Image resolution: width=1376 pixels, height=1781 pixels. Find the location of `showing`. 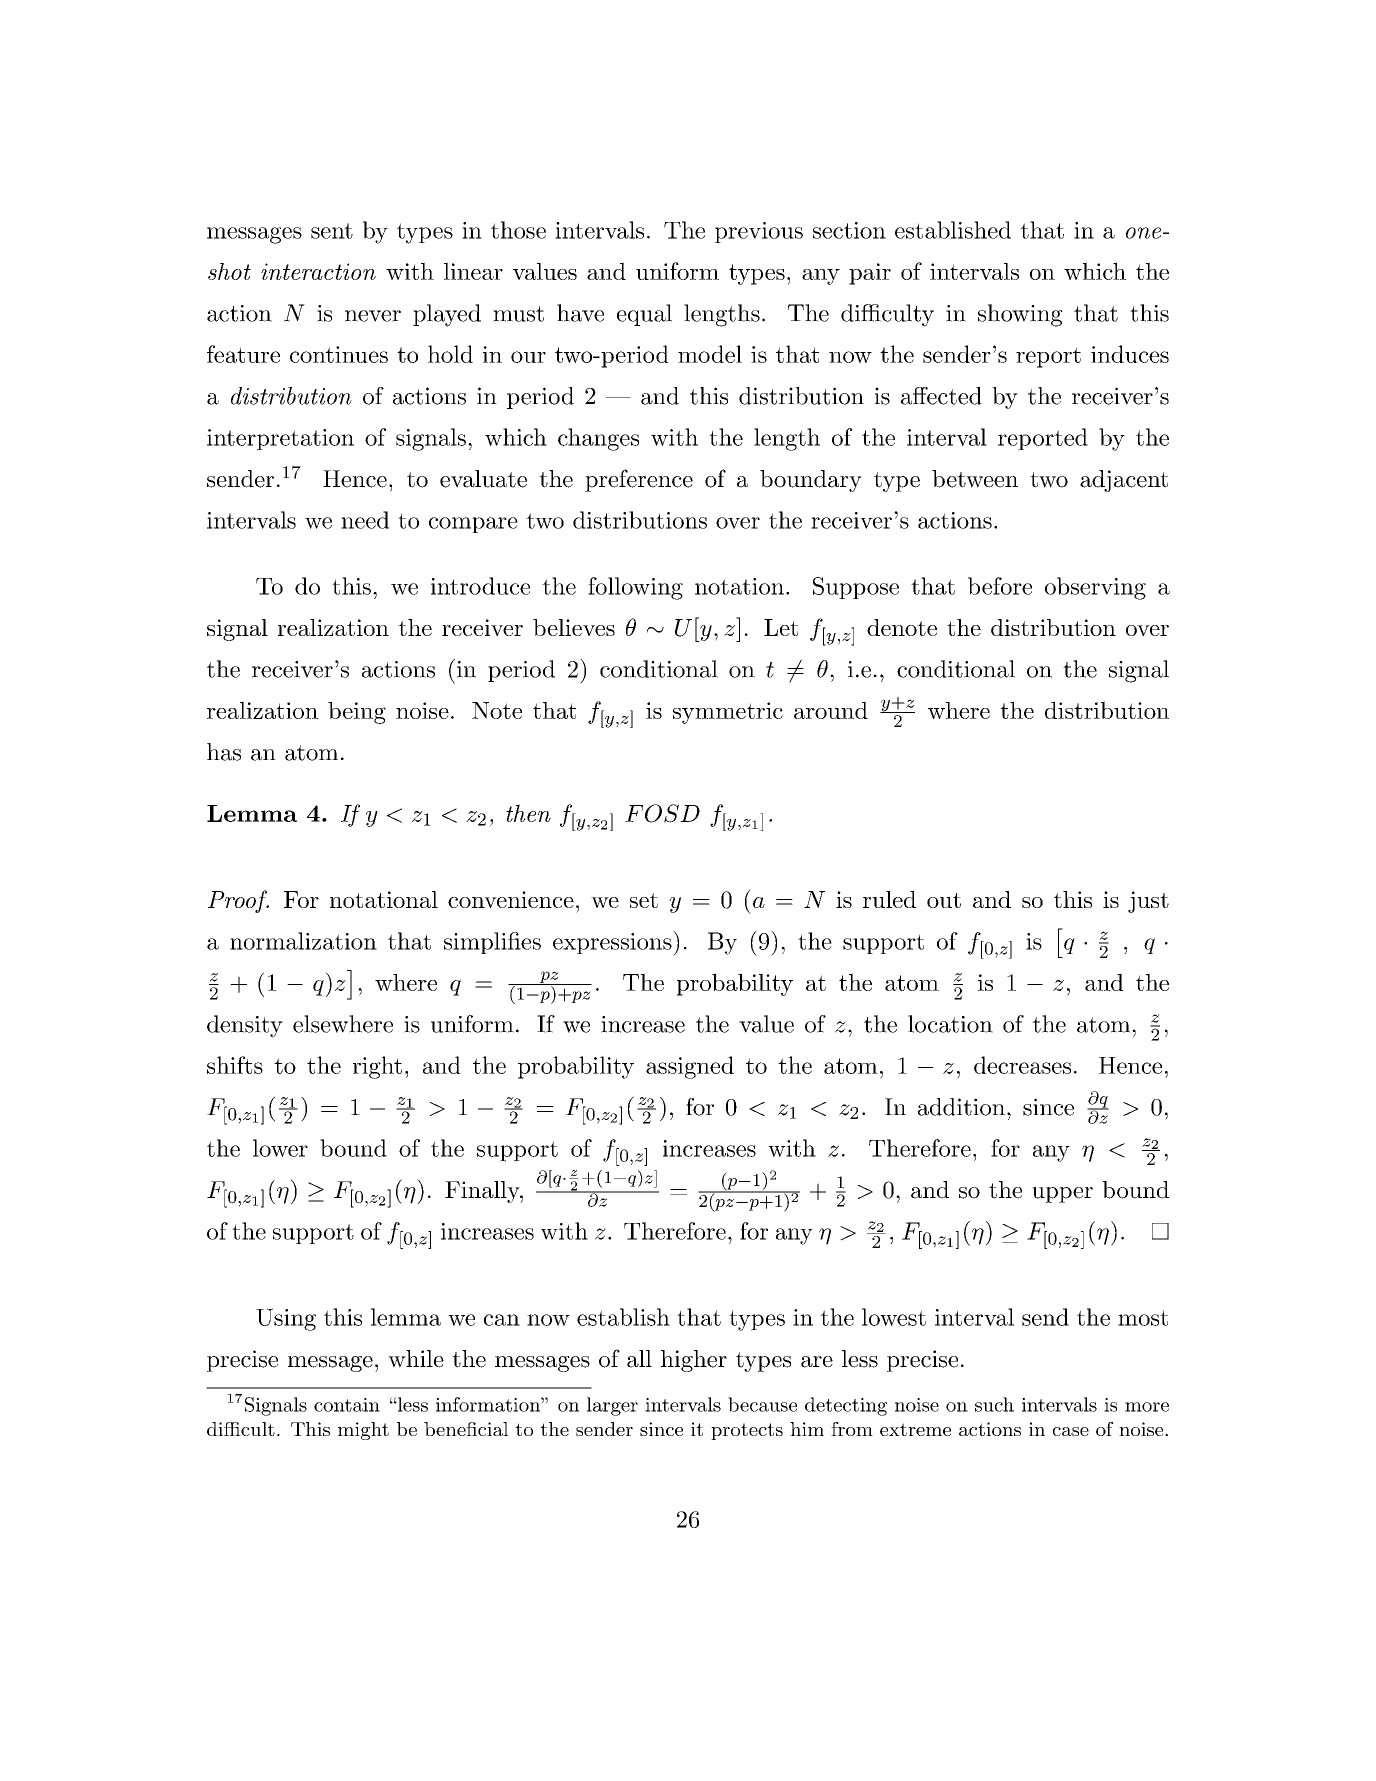

showing is located at coordinates (1020, 315).
